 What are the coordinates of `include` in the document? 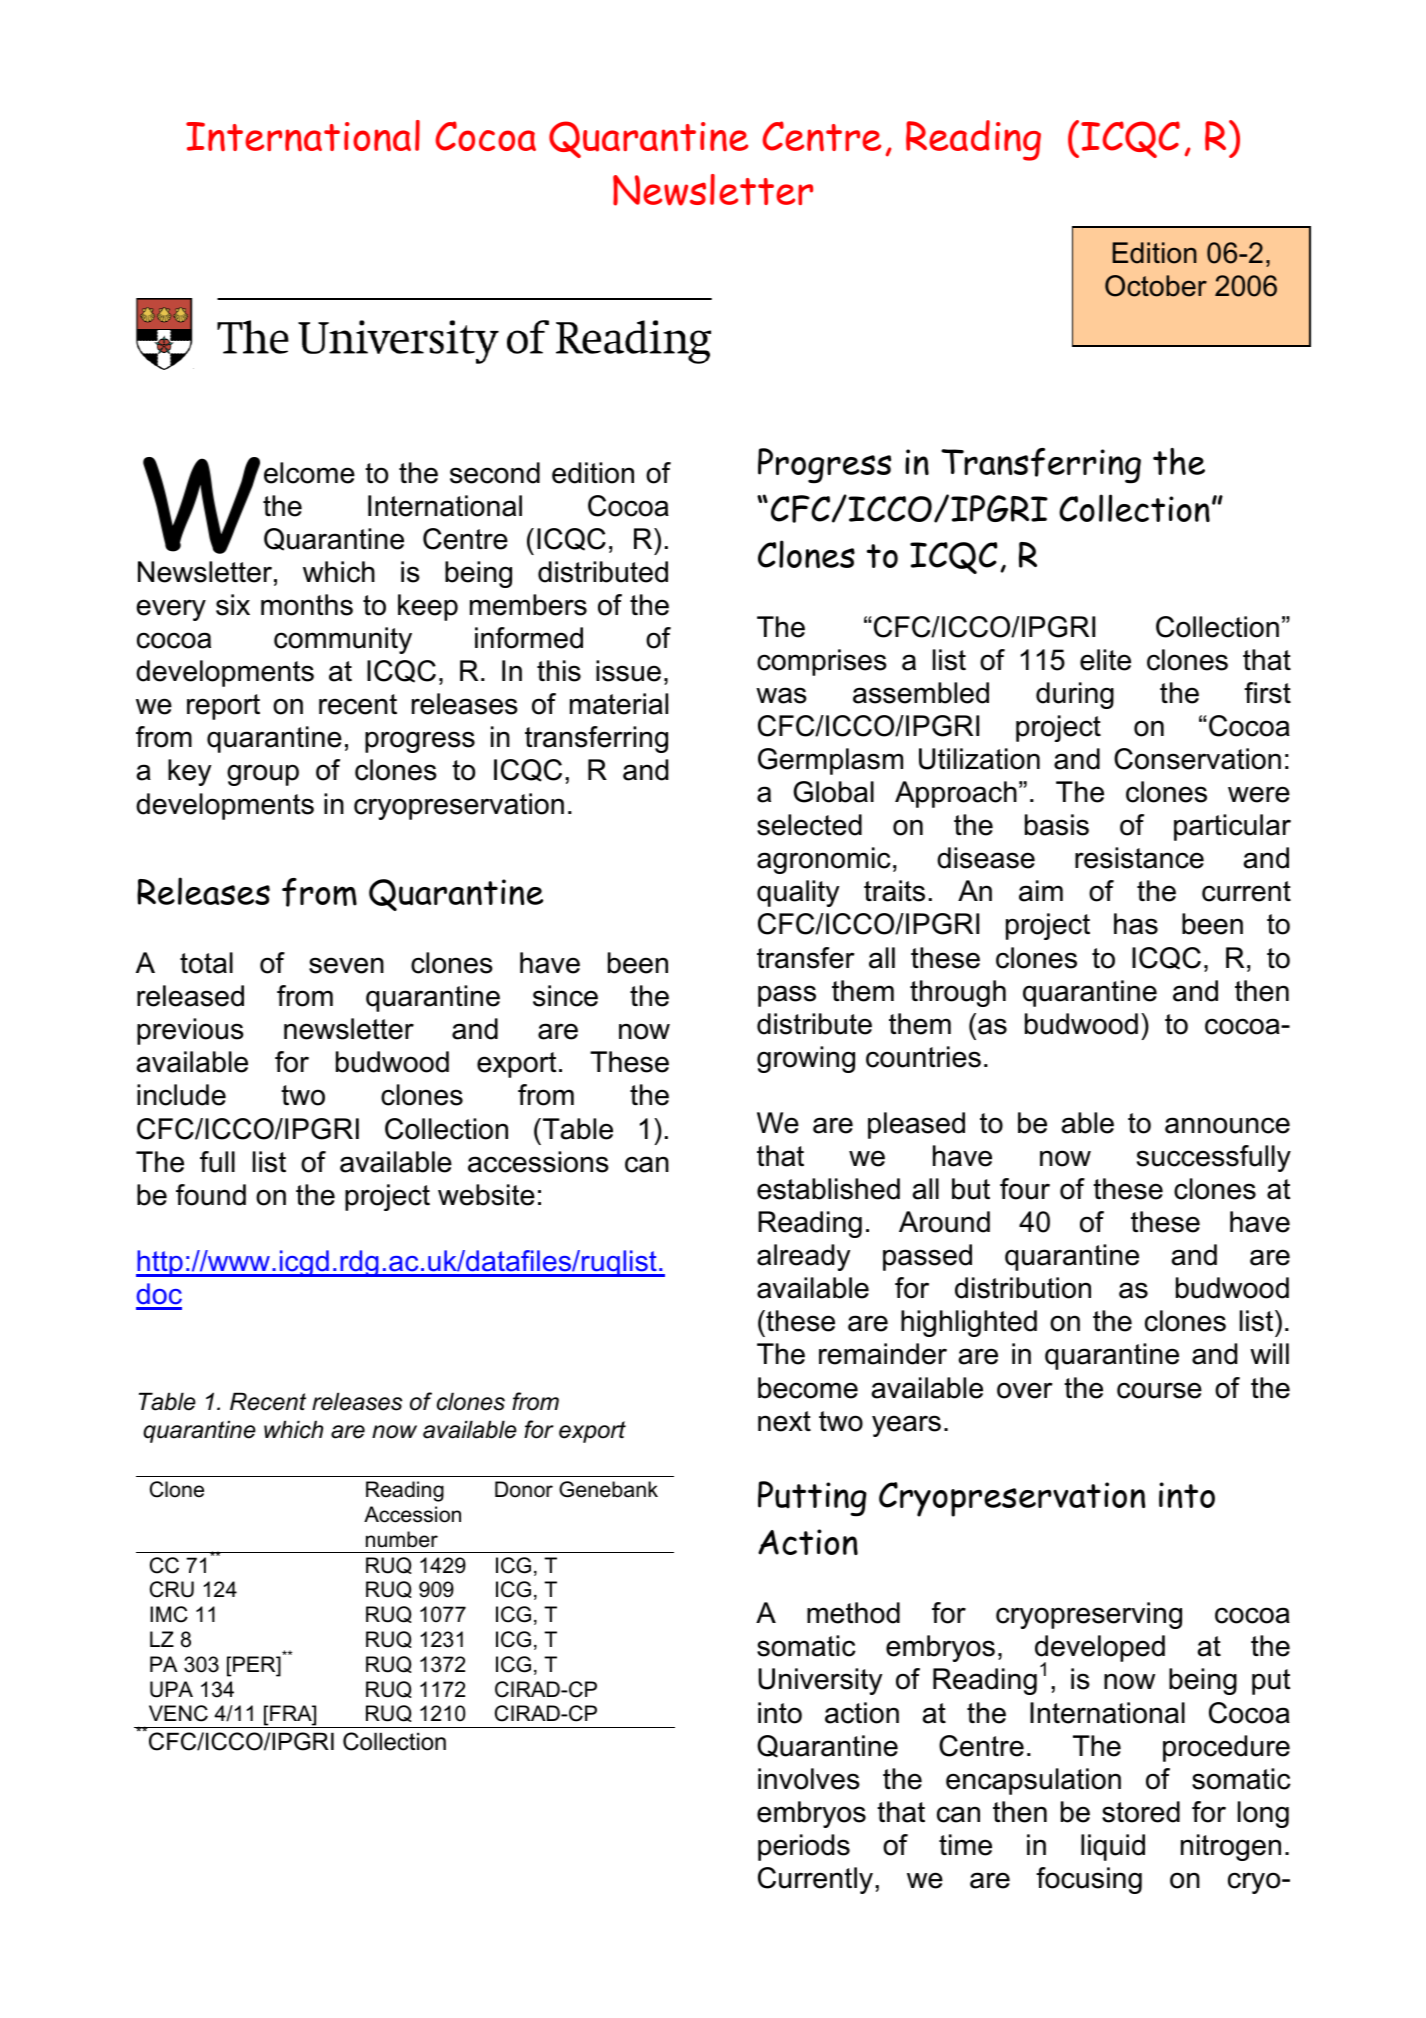 It's located at (181, 1095).
